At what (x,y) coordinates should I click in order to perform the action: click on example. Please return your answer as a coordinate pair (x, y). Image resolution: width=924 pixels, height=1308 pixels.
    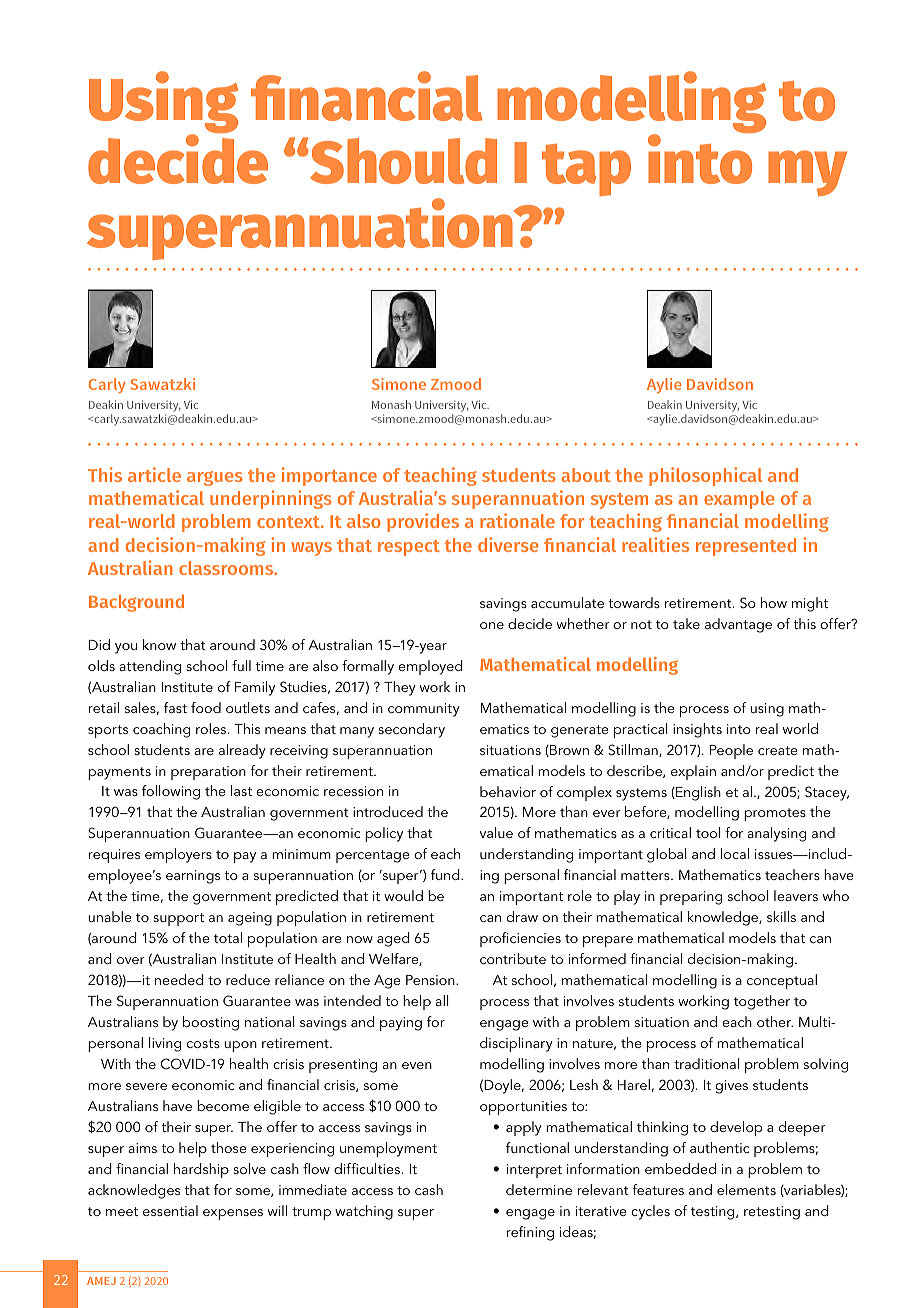
    Looking at the image, I should click on (739, 500).
